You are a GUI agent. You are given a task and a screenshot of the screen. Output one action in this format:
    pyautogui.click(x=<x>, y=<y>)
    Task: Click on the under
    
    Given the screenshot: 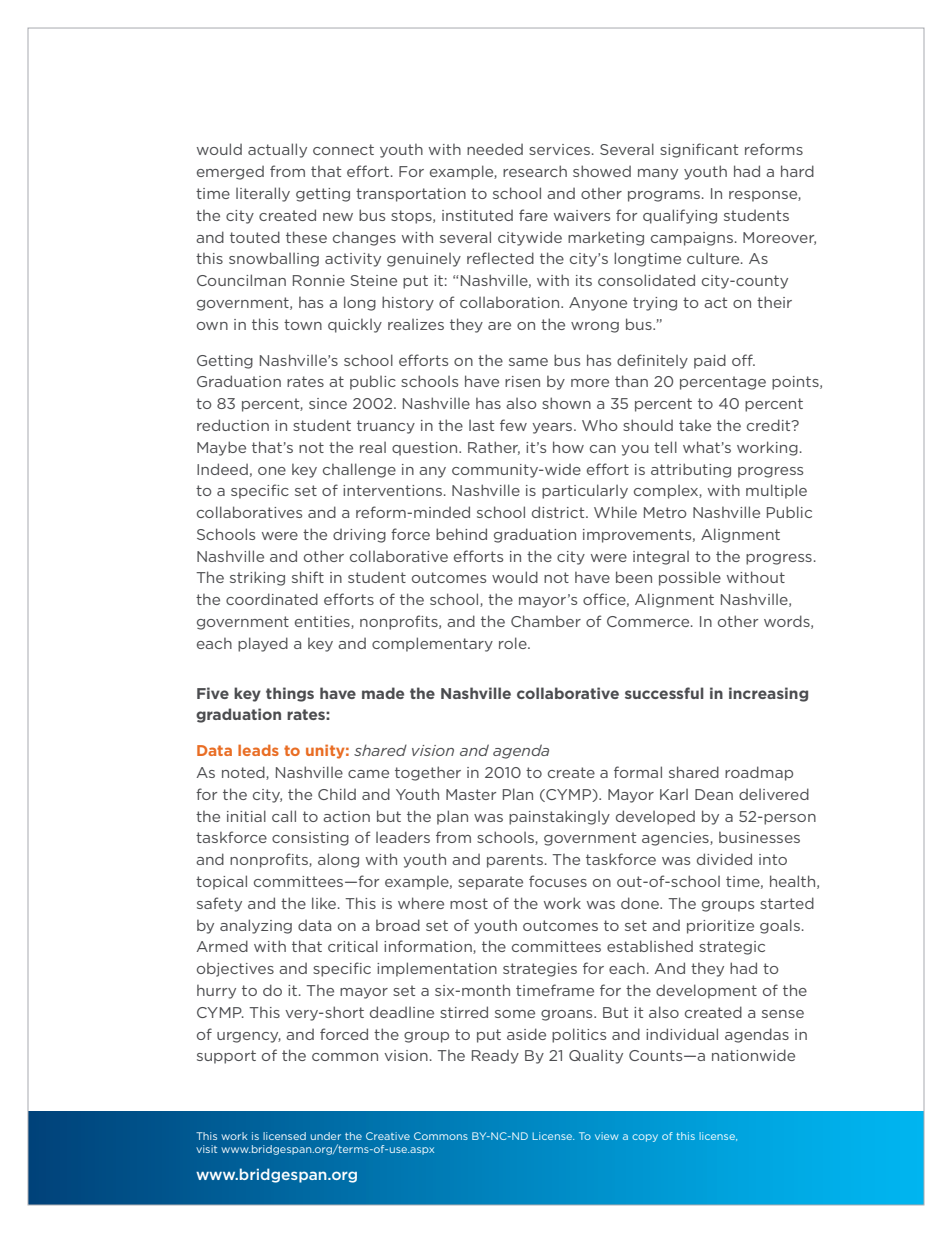 What is the action you would take?
    pyautogui.click(x=326, y=1136)
